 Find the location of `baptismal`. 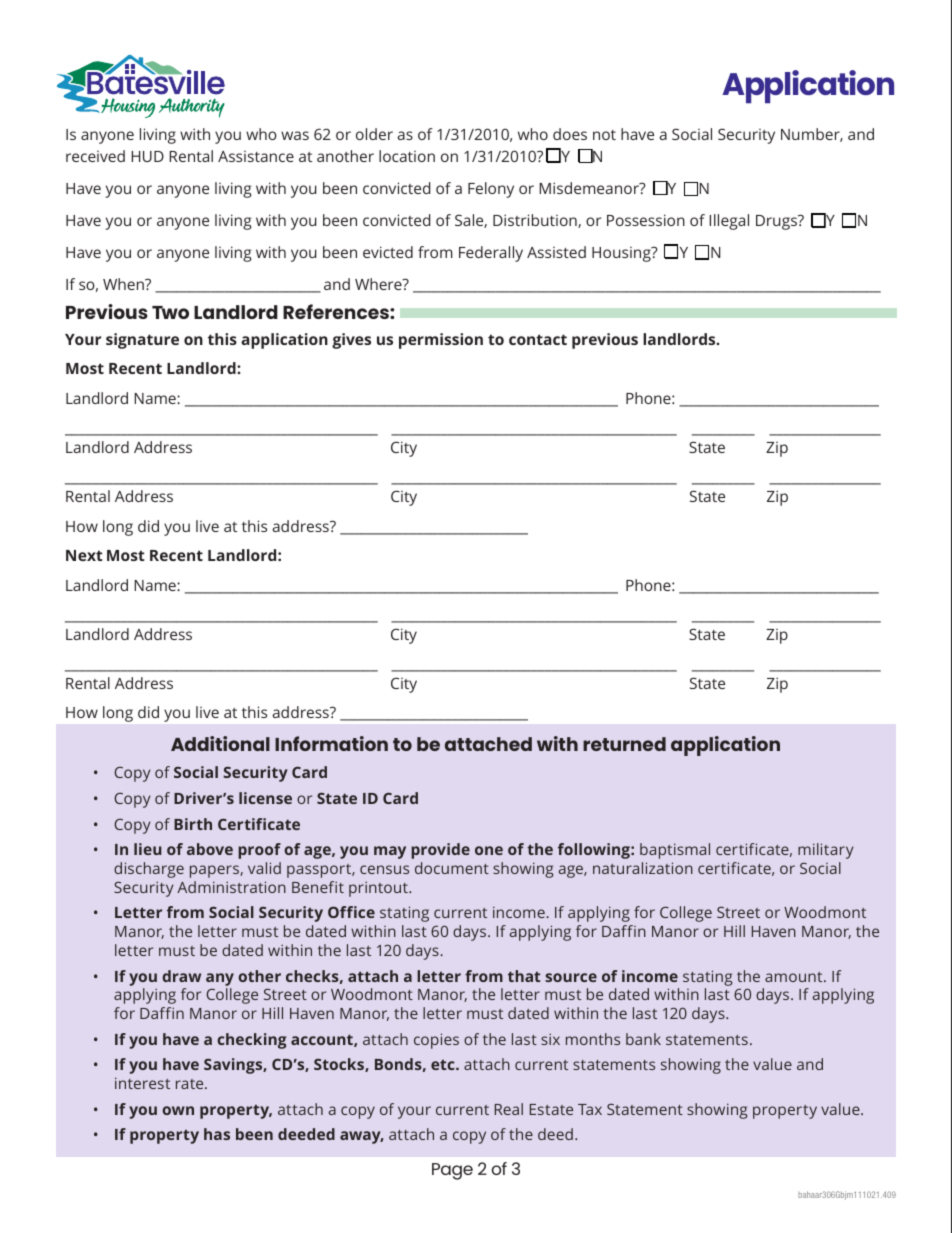

baptismal is located at coordinates (675, 851).
